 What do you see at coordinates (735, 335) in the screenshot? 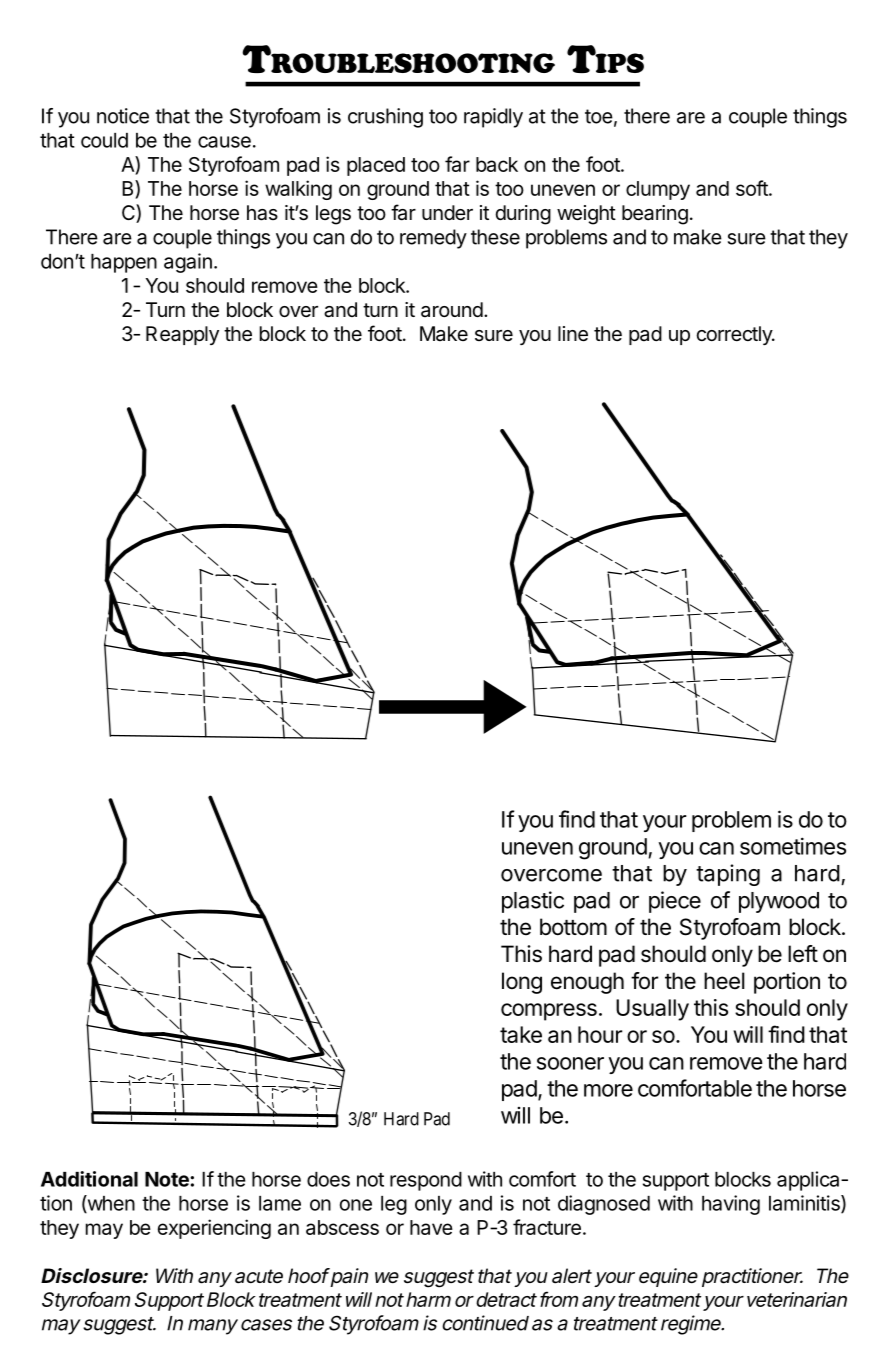
I see `correctly` at bounding box center [735, 335].
